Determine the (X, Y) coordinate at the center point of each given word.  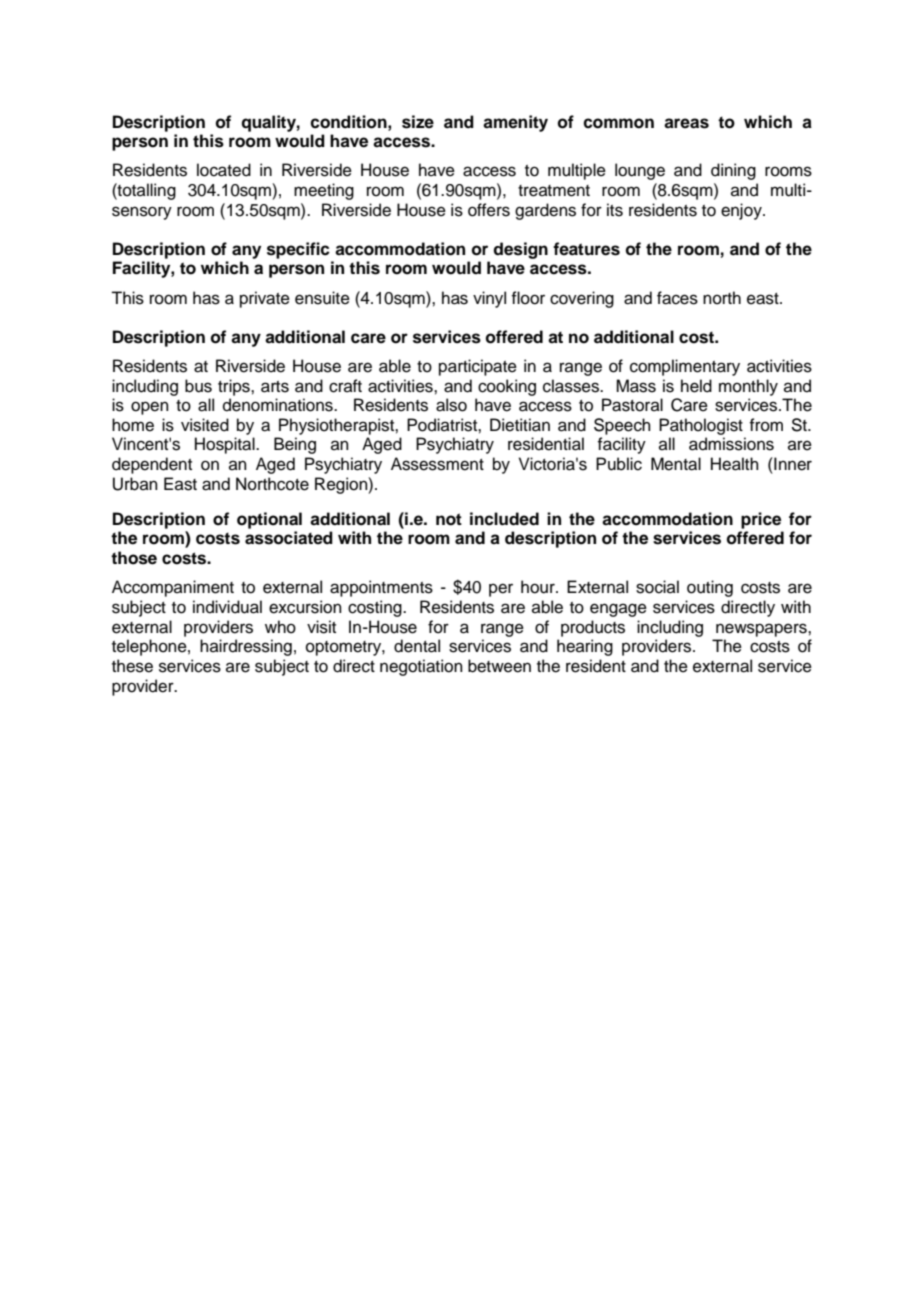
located (224, 170)
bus (198, 386)
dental (417, 646)
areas (686, 123)
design (520, 250)
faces (677, 298)
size (418, 122)
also (451, 405)
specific (298, 250)
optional (269, 520)
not (449, 519)
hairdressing (246, 647)
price (761, 520)
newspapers (762, 630)
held (696, 386)
